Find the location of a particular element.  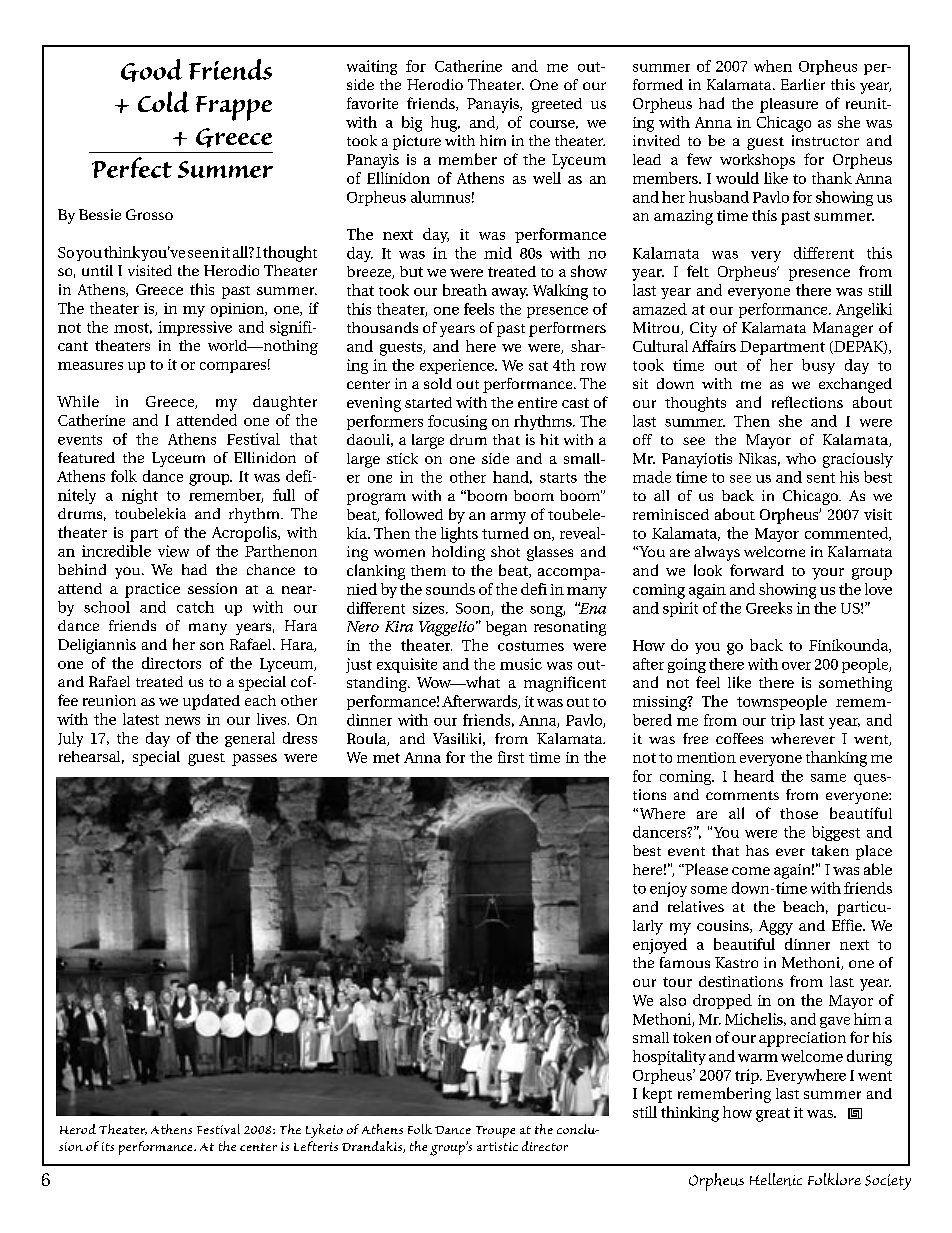

artistic is located at coordinates (497, 1146).
